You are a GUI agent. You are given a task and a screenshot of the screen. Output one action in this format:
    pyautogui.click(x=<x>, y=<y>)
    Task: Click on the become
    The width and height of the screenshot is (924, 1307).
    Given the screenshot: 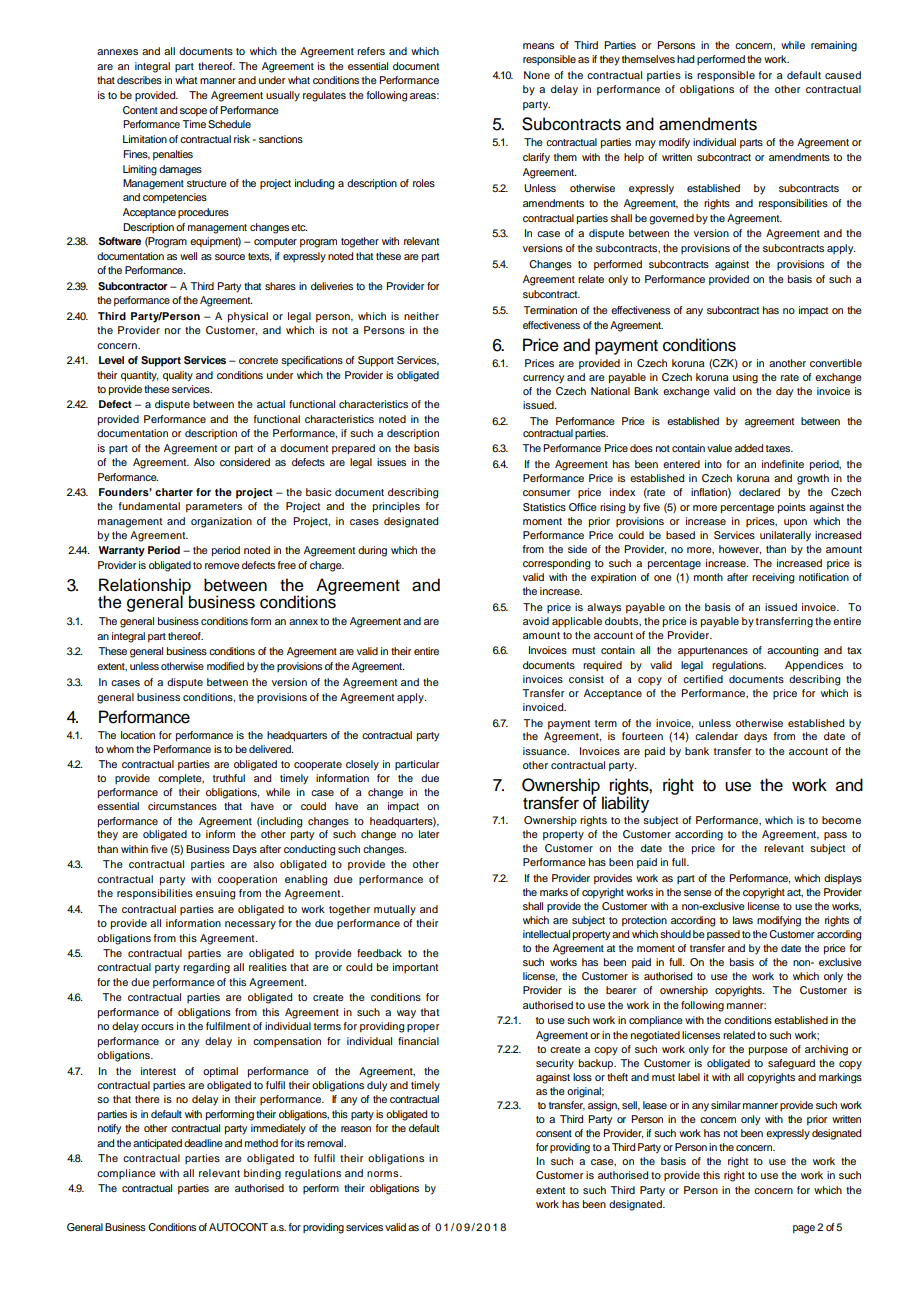 What is the action you would take?
    pyautogui.click(x=841, y=820)
